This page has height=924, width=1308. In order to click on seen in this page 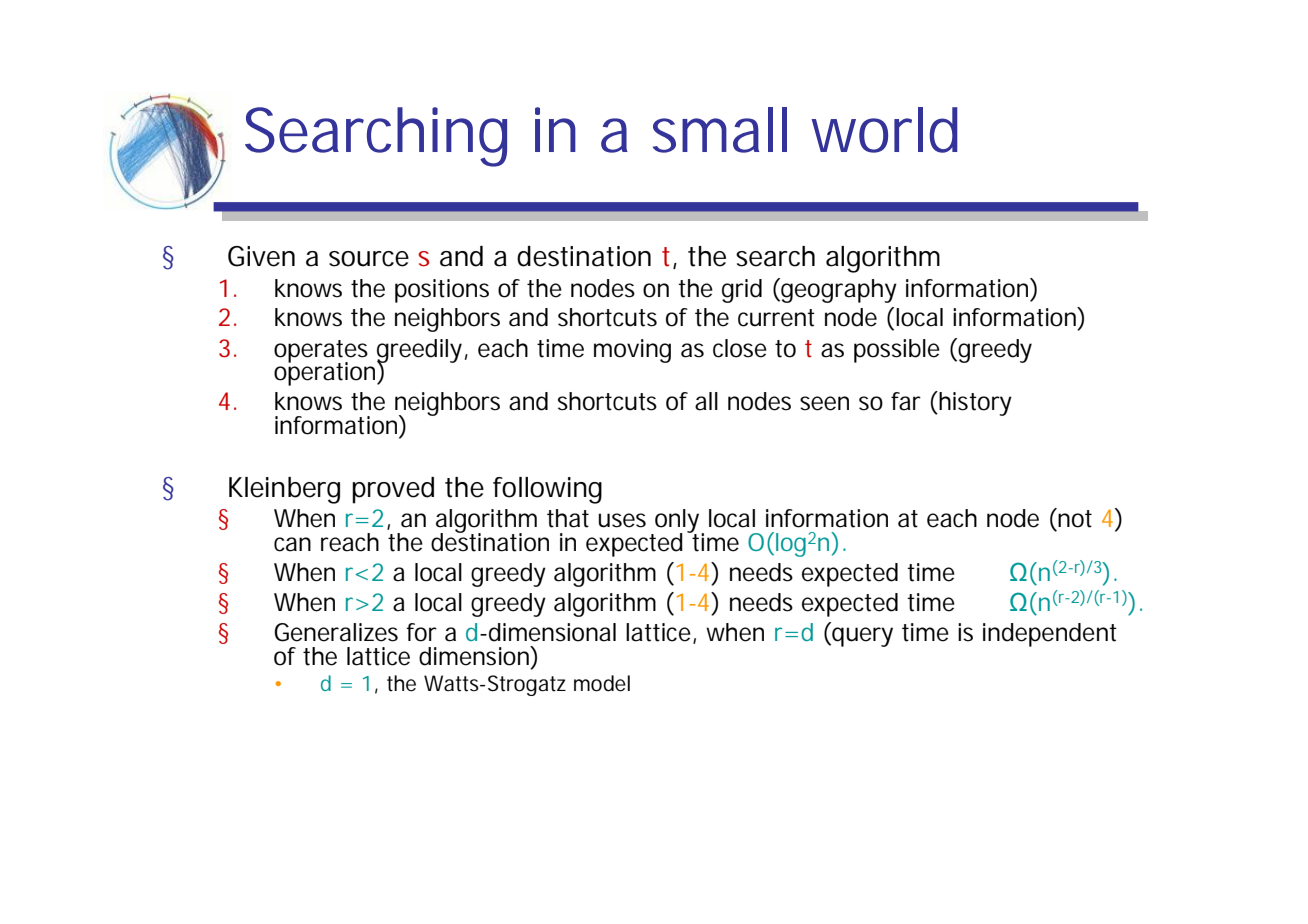, I will do `click(824, 403)`.
